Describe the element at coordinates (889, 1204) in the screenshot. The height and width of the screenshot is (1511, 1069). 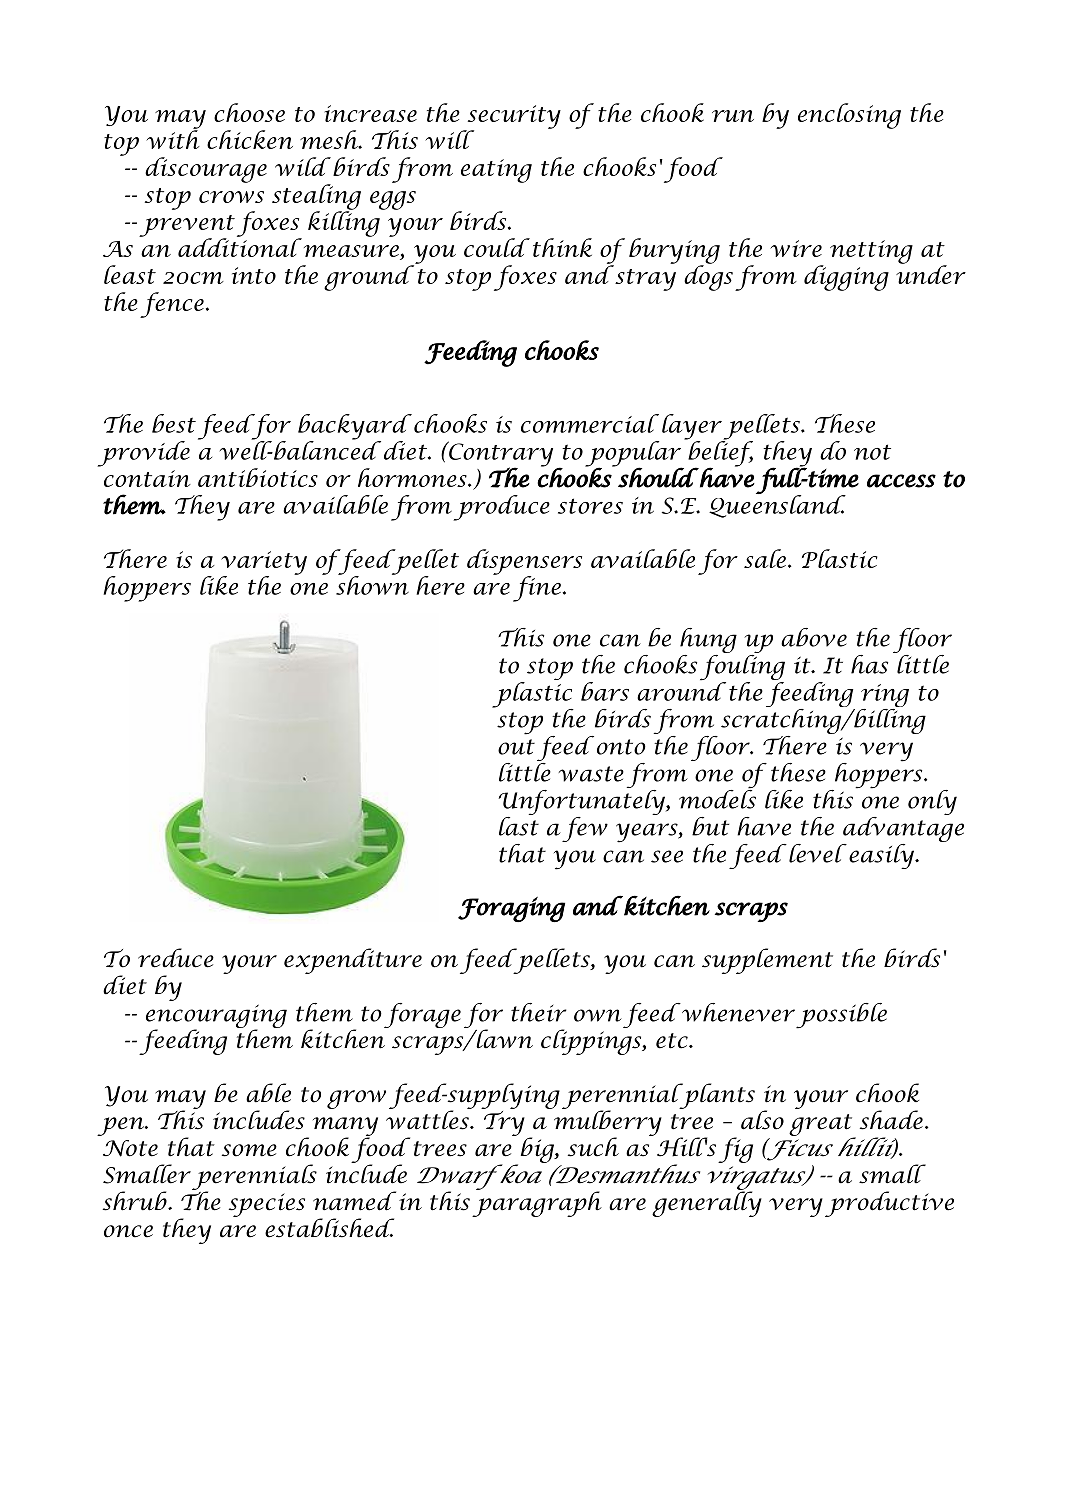
I see `productive` at that location.
